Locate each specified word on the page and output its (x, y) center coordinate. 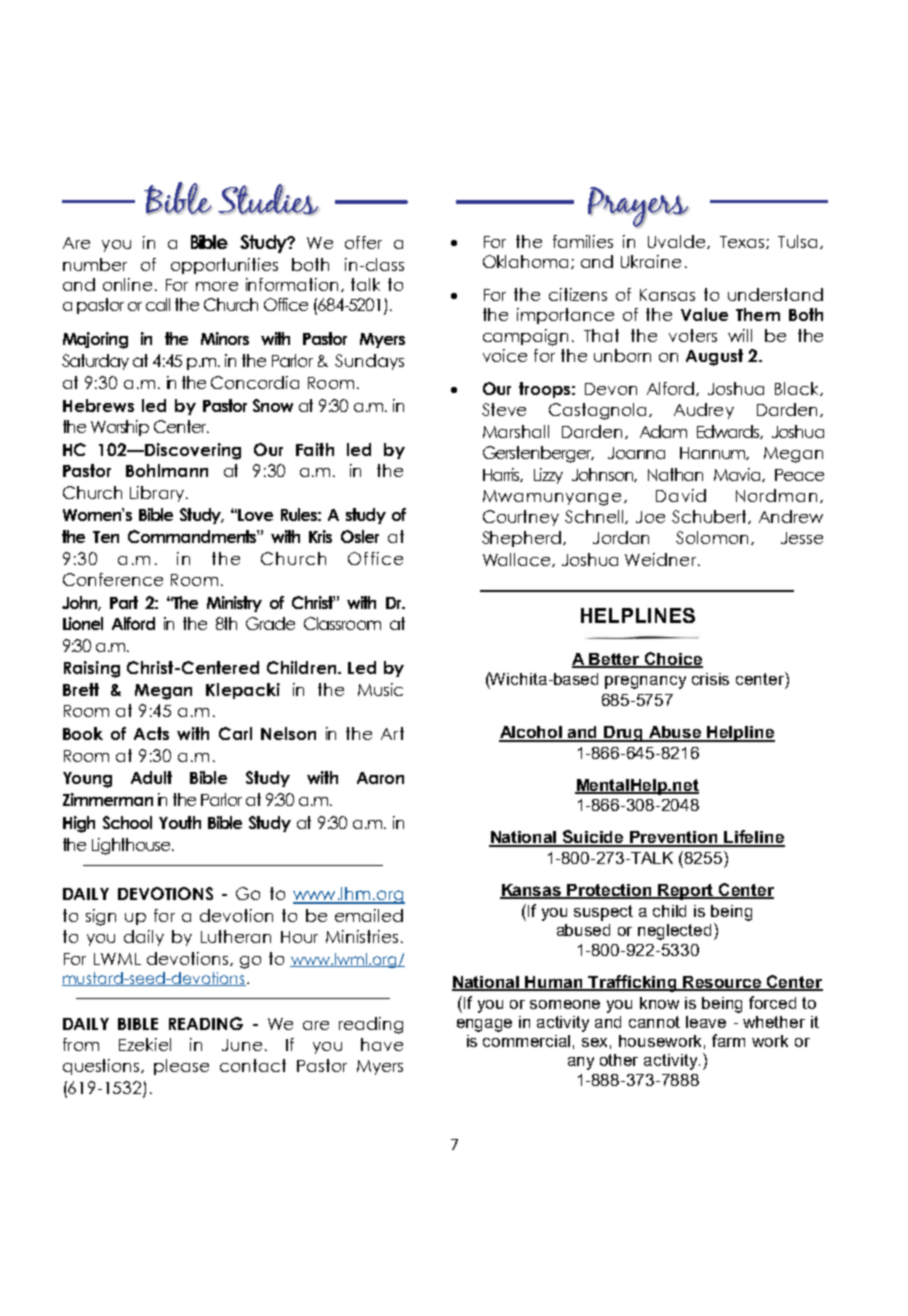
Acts (151, 733)
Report (686, 892)
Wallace (518, 560)
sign (101, 917)
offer (363, 242)
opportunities (224, 266)
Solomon (712, 537)
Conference (113, 579)
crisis (710, 679)
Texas (743, 242)
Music (380, 689)
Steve (504, 409)
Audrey (704, 411)
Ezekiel (145, 1044)
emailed (369, 915)
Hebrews (98, 405)
